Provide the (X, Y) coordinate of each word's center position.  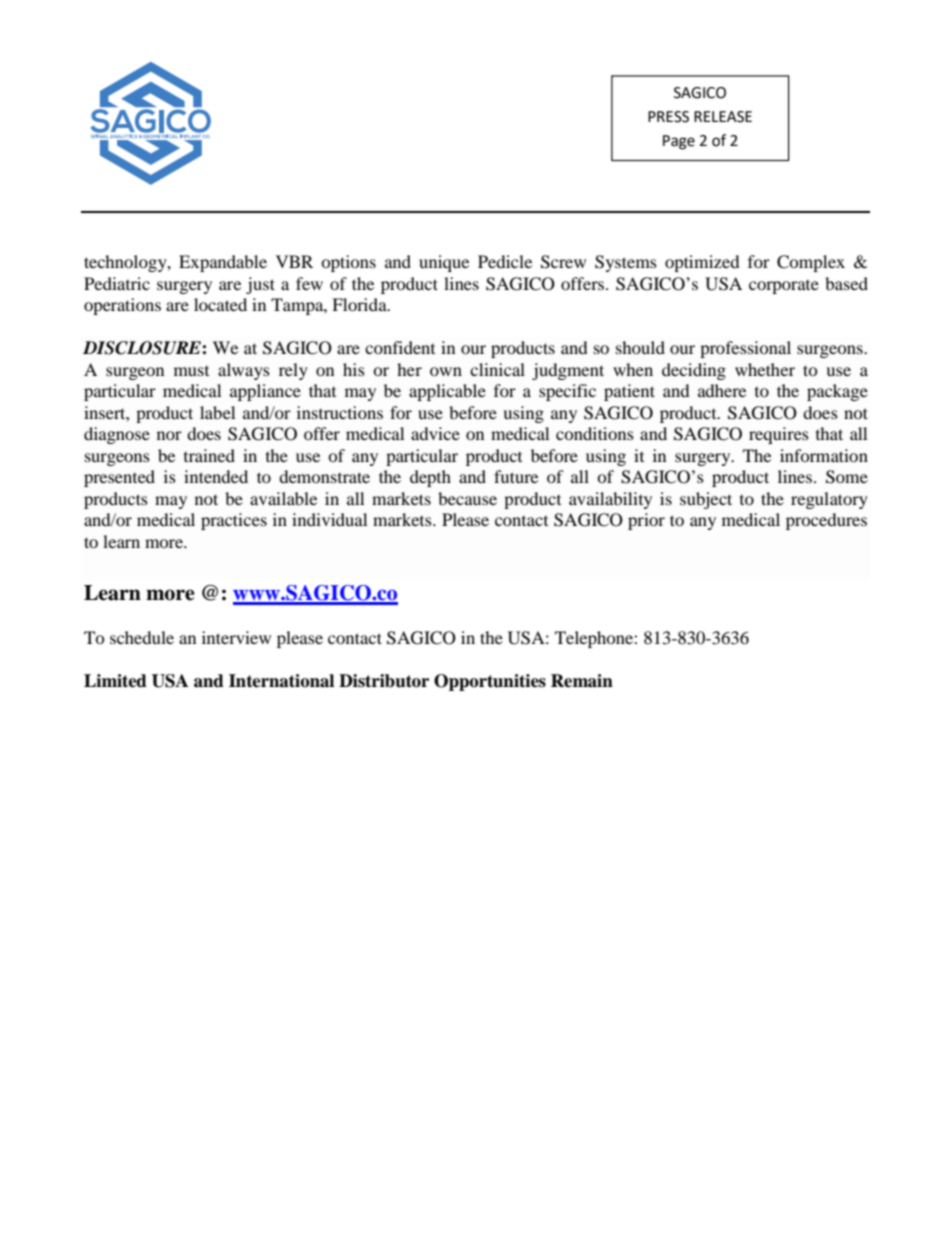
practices (234, 521)
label (217, 412)
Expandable (223, 263)
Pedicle (505, 261)
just (260, 285)
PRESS (668, 117)
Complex (811, 263)
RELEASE (723, 117)
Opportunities (490, 682)
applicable (447, 392)
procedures (826, 521)
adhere (722, 390)
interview (236, 637)
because (467, 498)
